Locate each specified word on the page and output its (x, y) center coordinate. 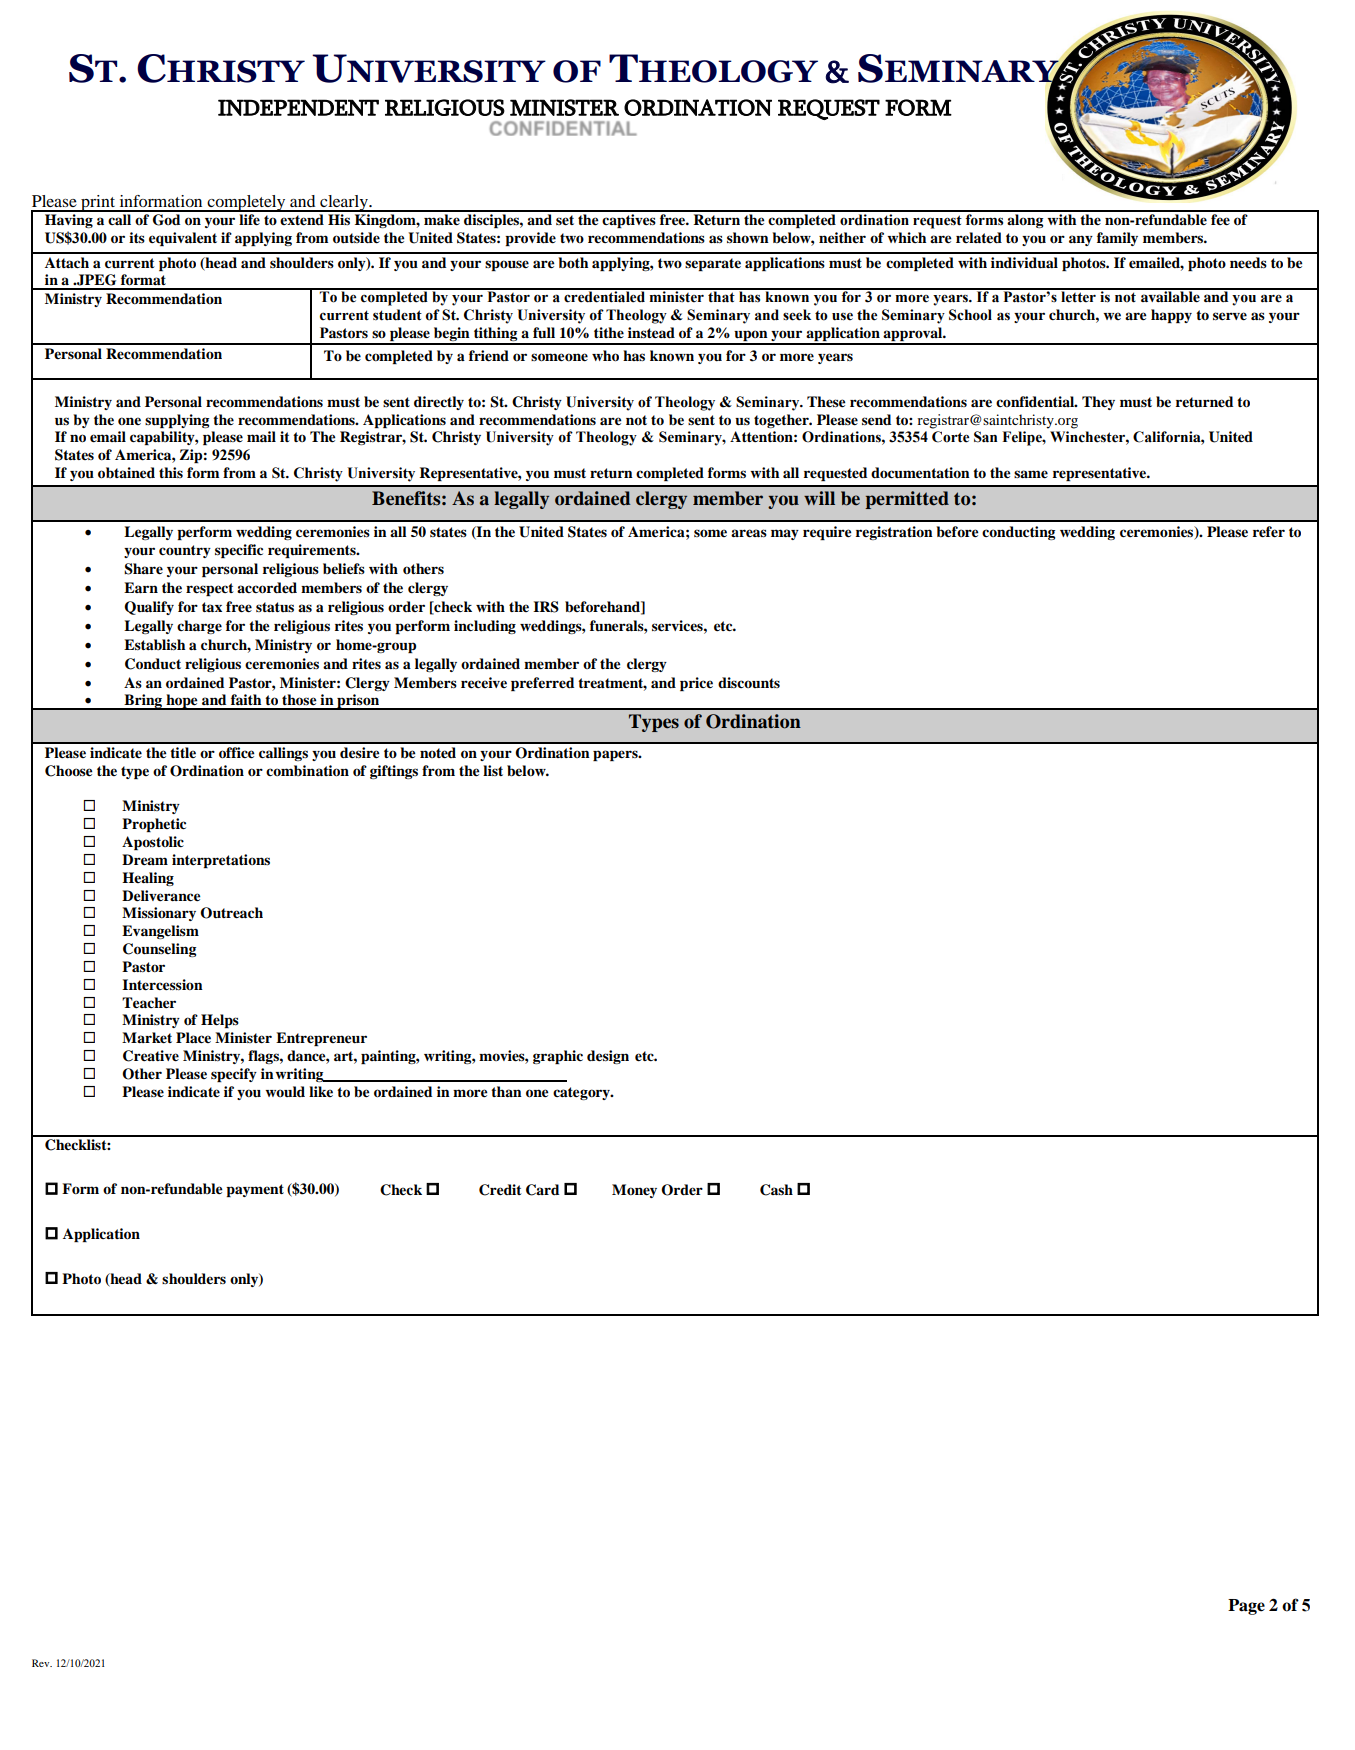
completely (246, 203)
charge (199, 627)
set (565, 220)
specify (234, 1075)
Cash (776, 1190)
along (1025, 221)
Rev (42, 1663)
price (696, 684)
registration (894, 533)
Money (634, 1191)
